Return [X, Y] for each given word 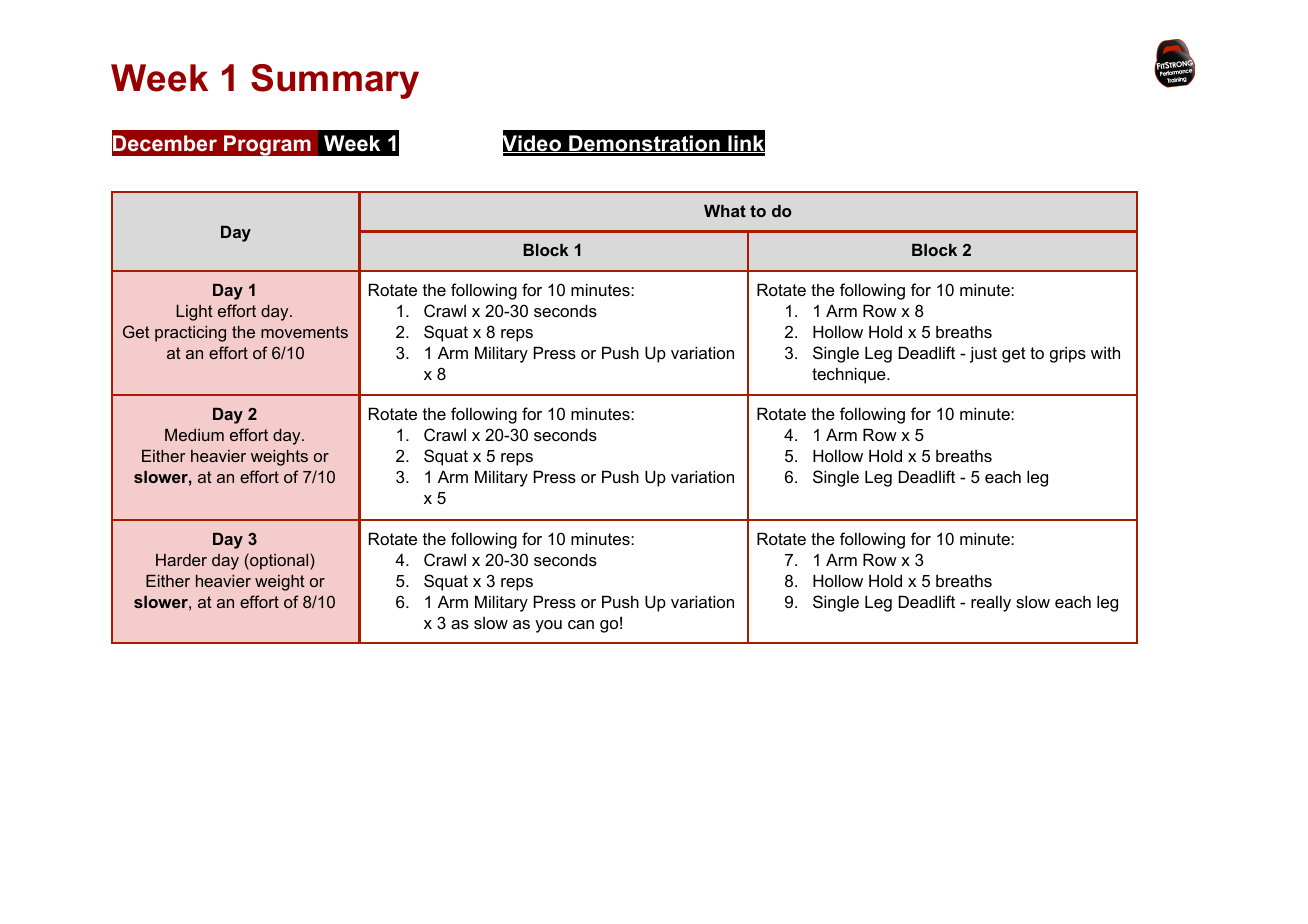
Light [194, 313]
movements [304, 332]
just [983, 354]
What [725, 211]
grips [1068, 355]
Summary [335, 81]
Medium [194, 435]
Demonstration [644, 144]
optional [279, 561]
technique [850, 375]
